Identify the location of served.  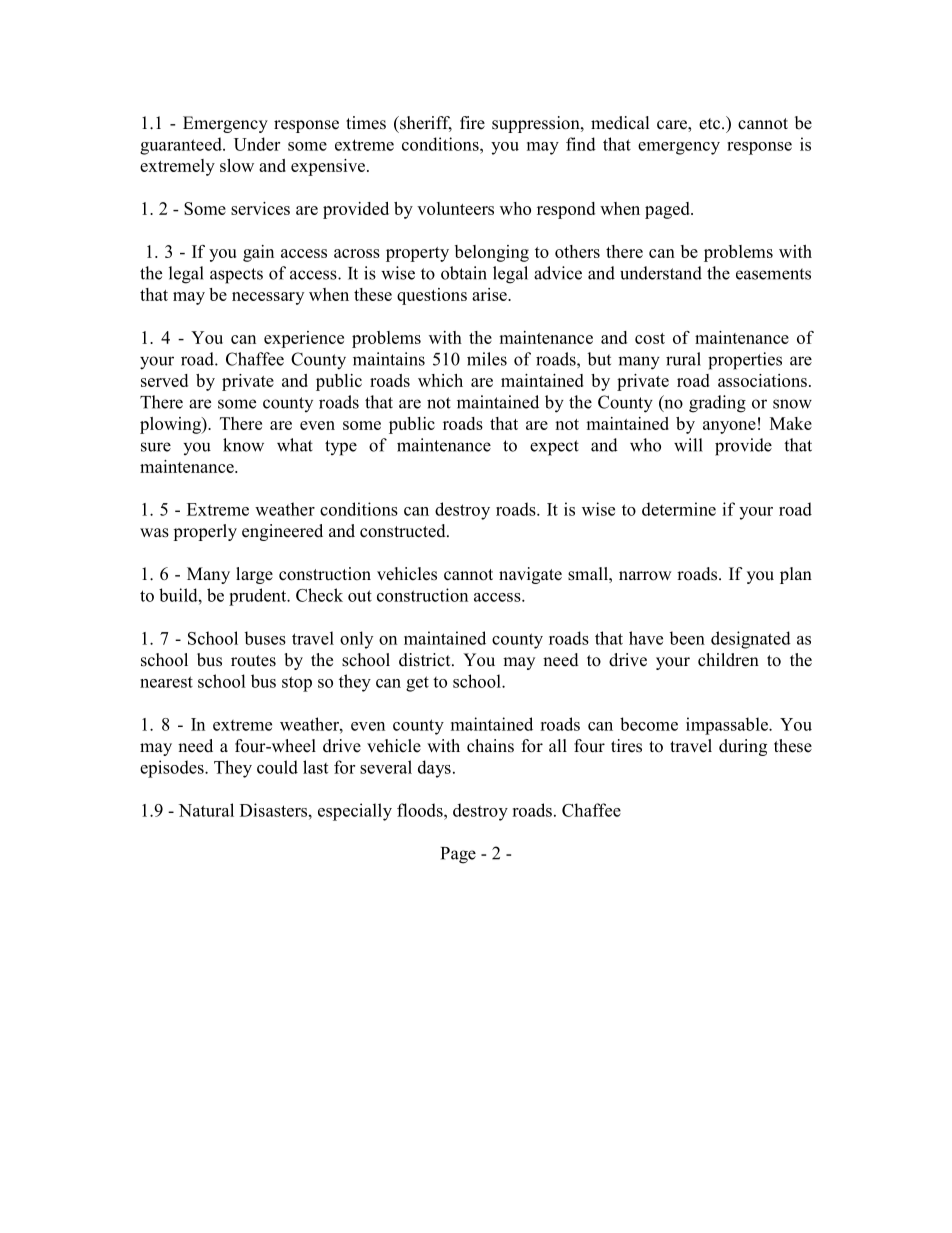
(164, 380).
